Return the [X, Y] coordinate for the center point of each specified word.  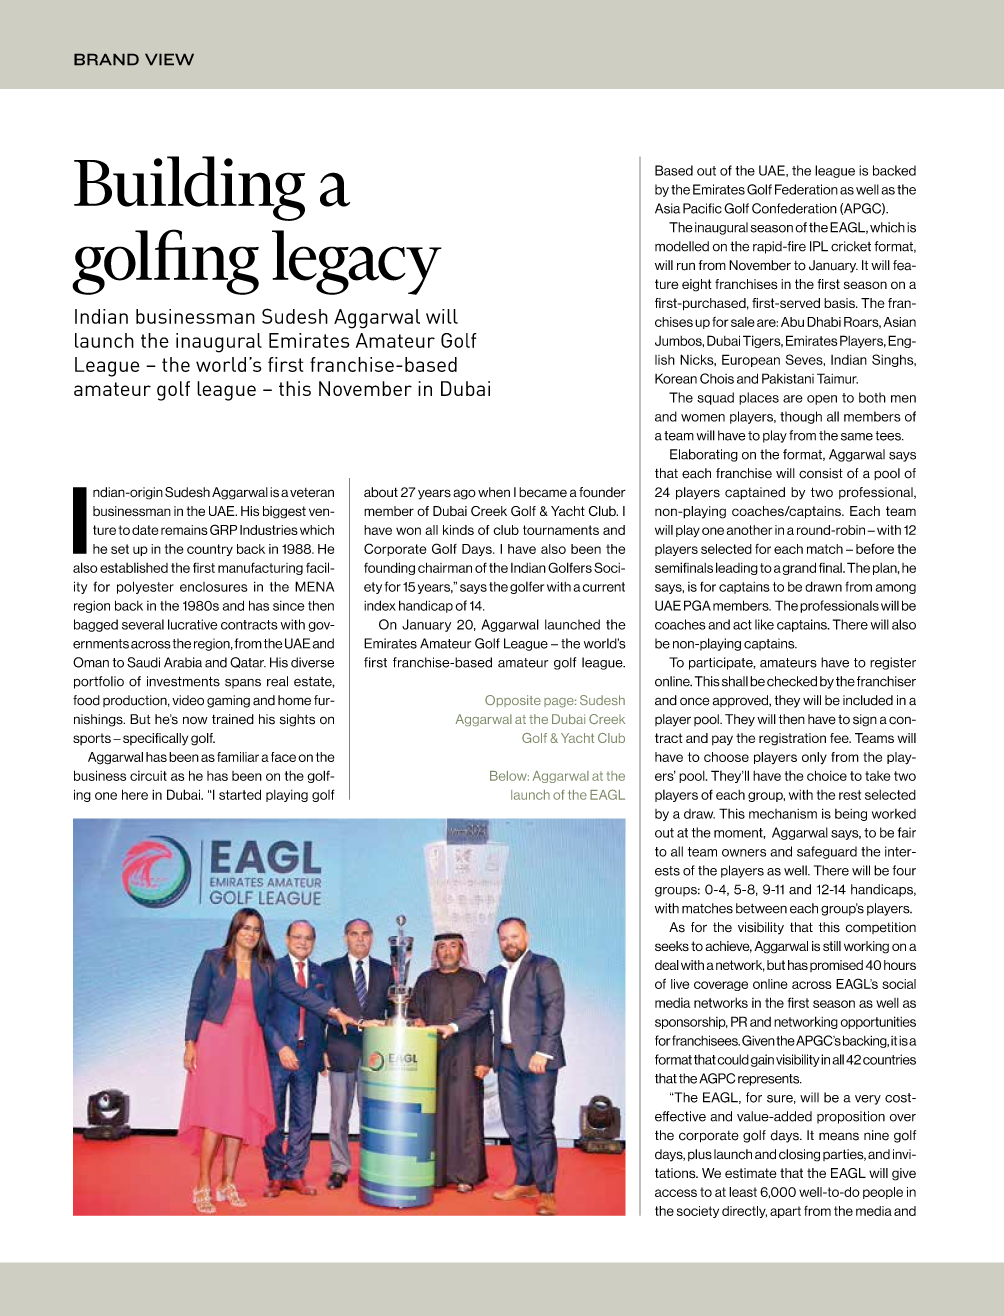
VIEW [169, 59]
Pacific [702, 208]
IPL [819, 246]
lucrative [192, 624]
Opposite [513, 701]
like [764, 624]
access [676, 1193]
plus [700, 1155]
